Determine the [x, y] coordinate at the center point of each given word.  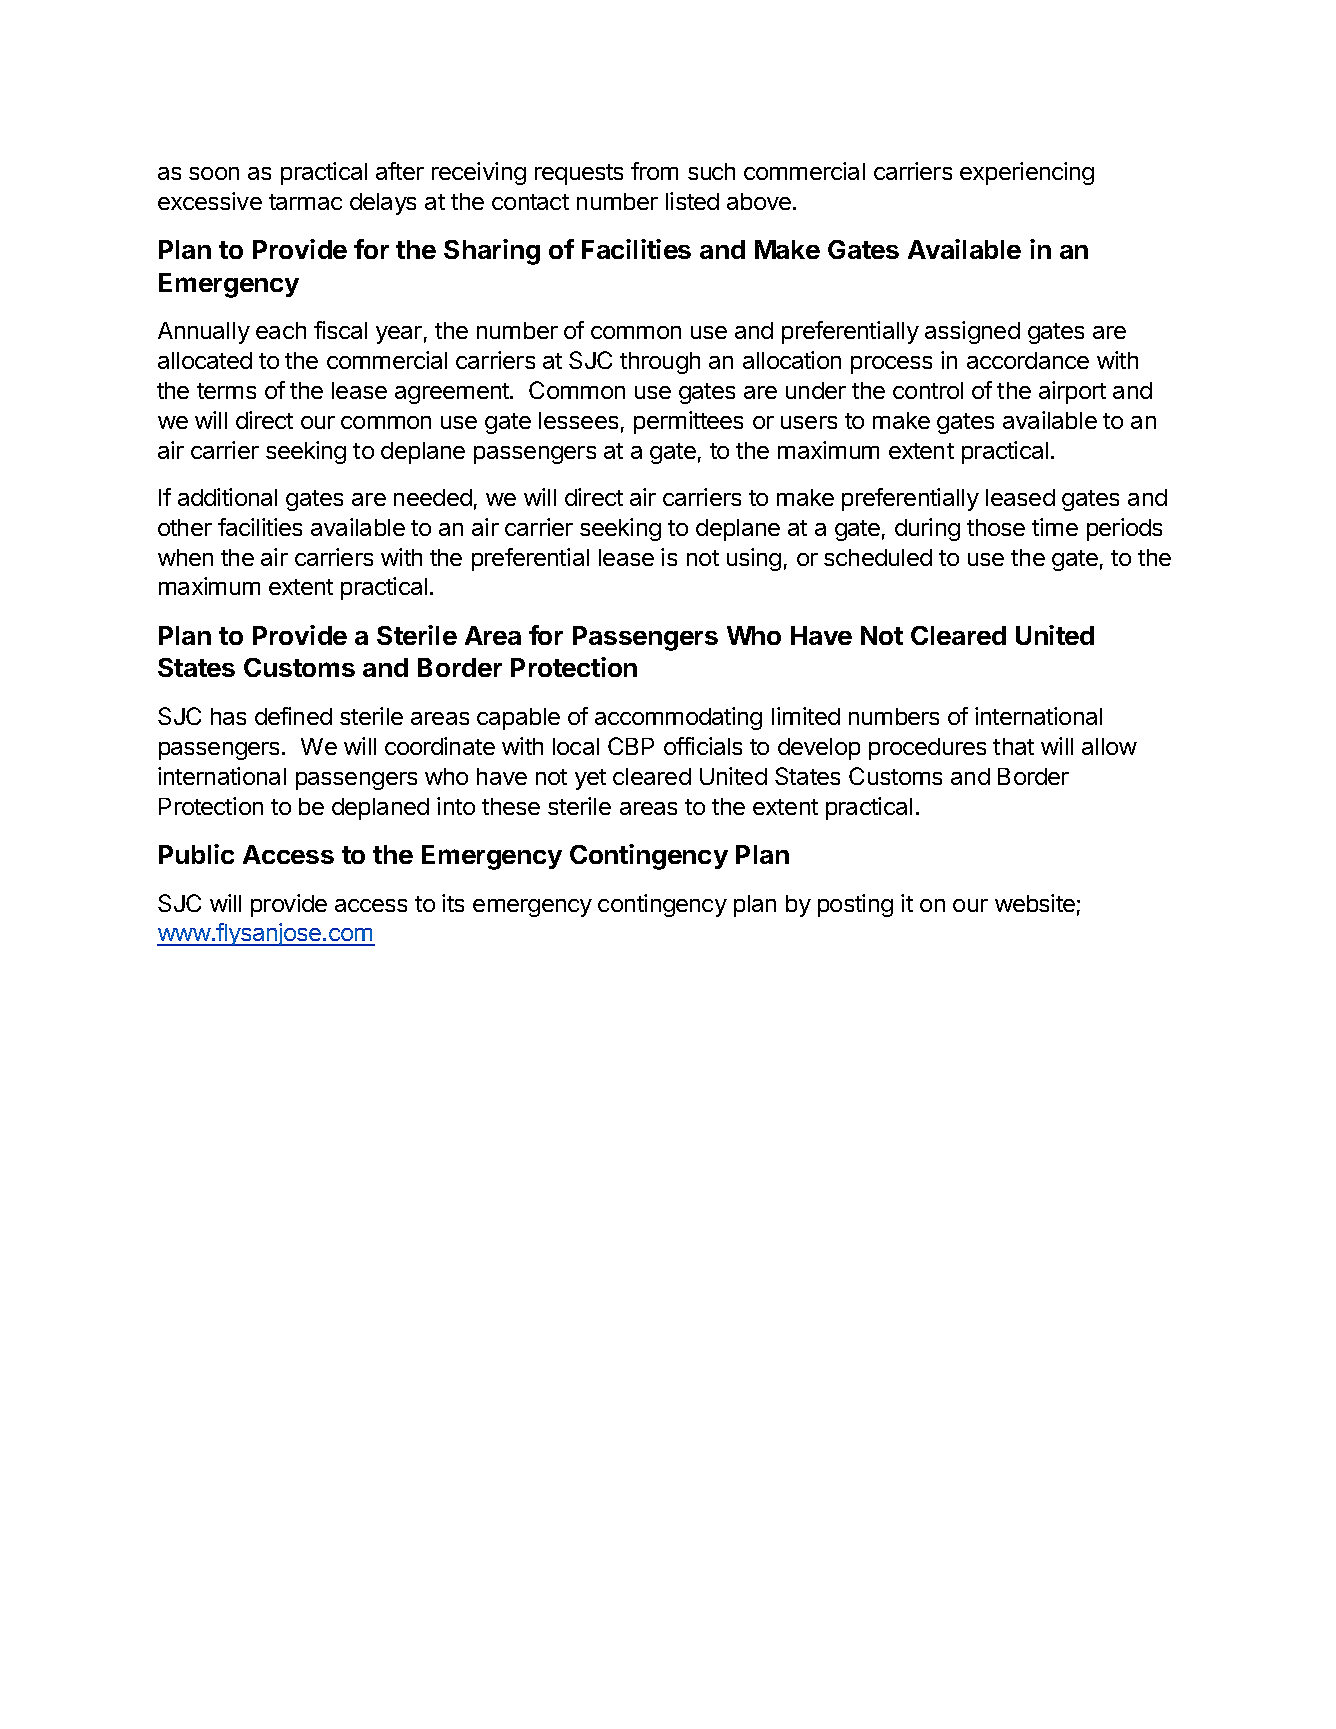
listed [692, 201]
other [185, 527]
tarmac [305, 202]
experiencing [1027, 173]
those [996, 527]
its [453, 903]
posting [855, 905]
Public [196, 854]
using [754, 559]
